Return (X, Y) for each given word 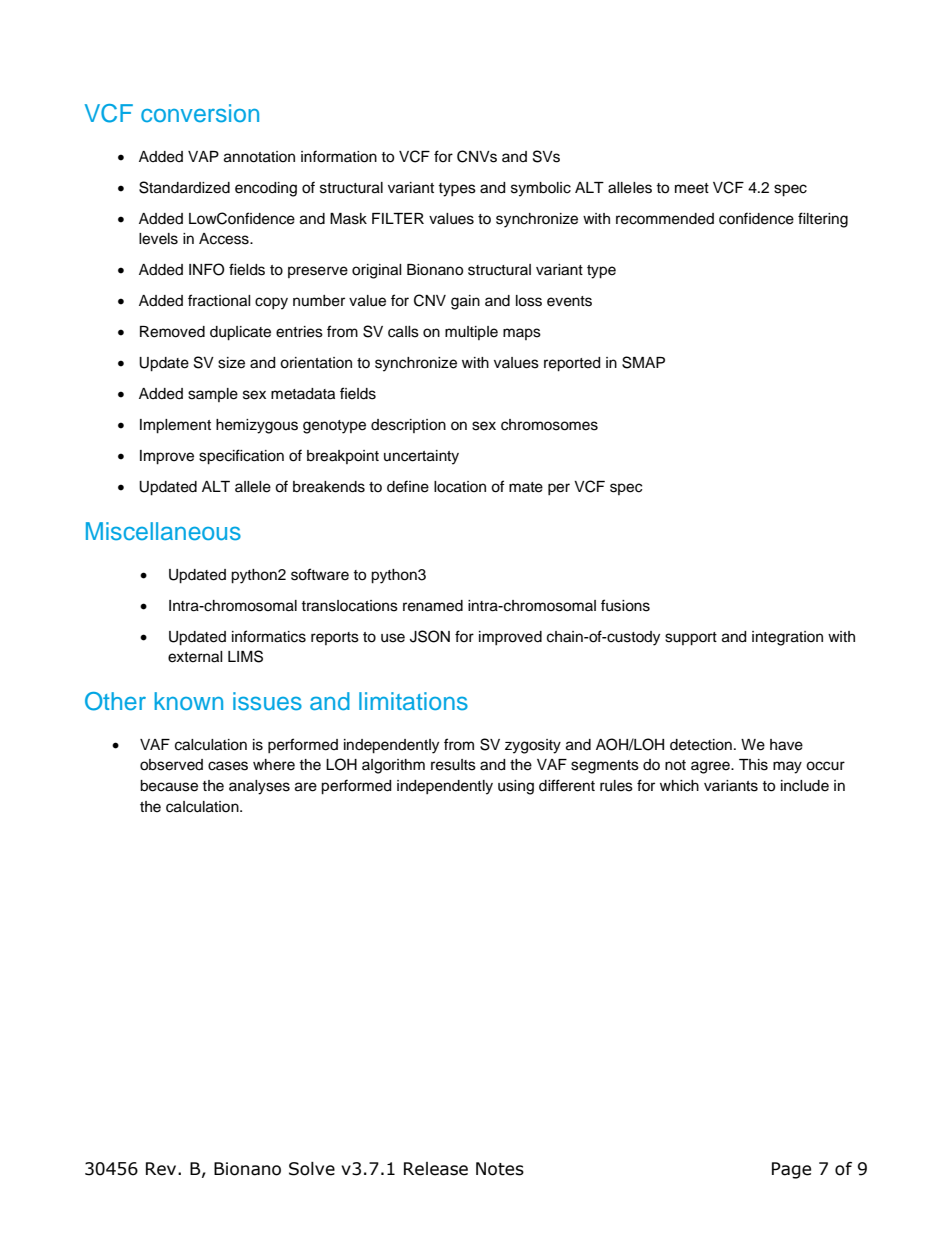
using (516, 787)
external (195, 657)
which (679, 786)
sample (213, 395)
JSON (430, 636)
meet (692, 188)
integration (787, 638)
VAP (203, 156)
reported (572, 364)
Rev (162, 1169)
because (169, 786)
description (408, 426)
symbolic (541, 189)
